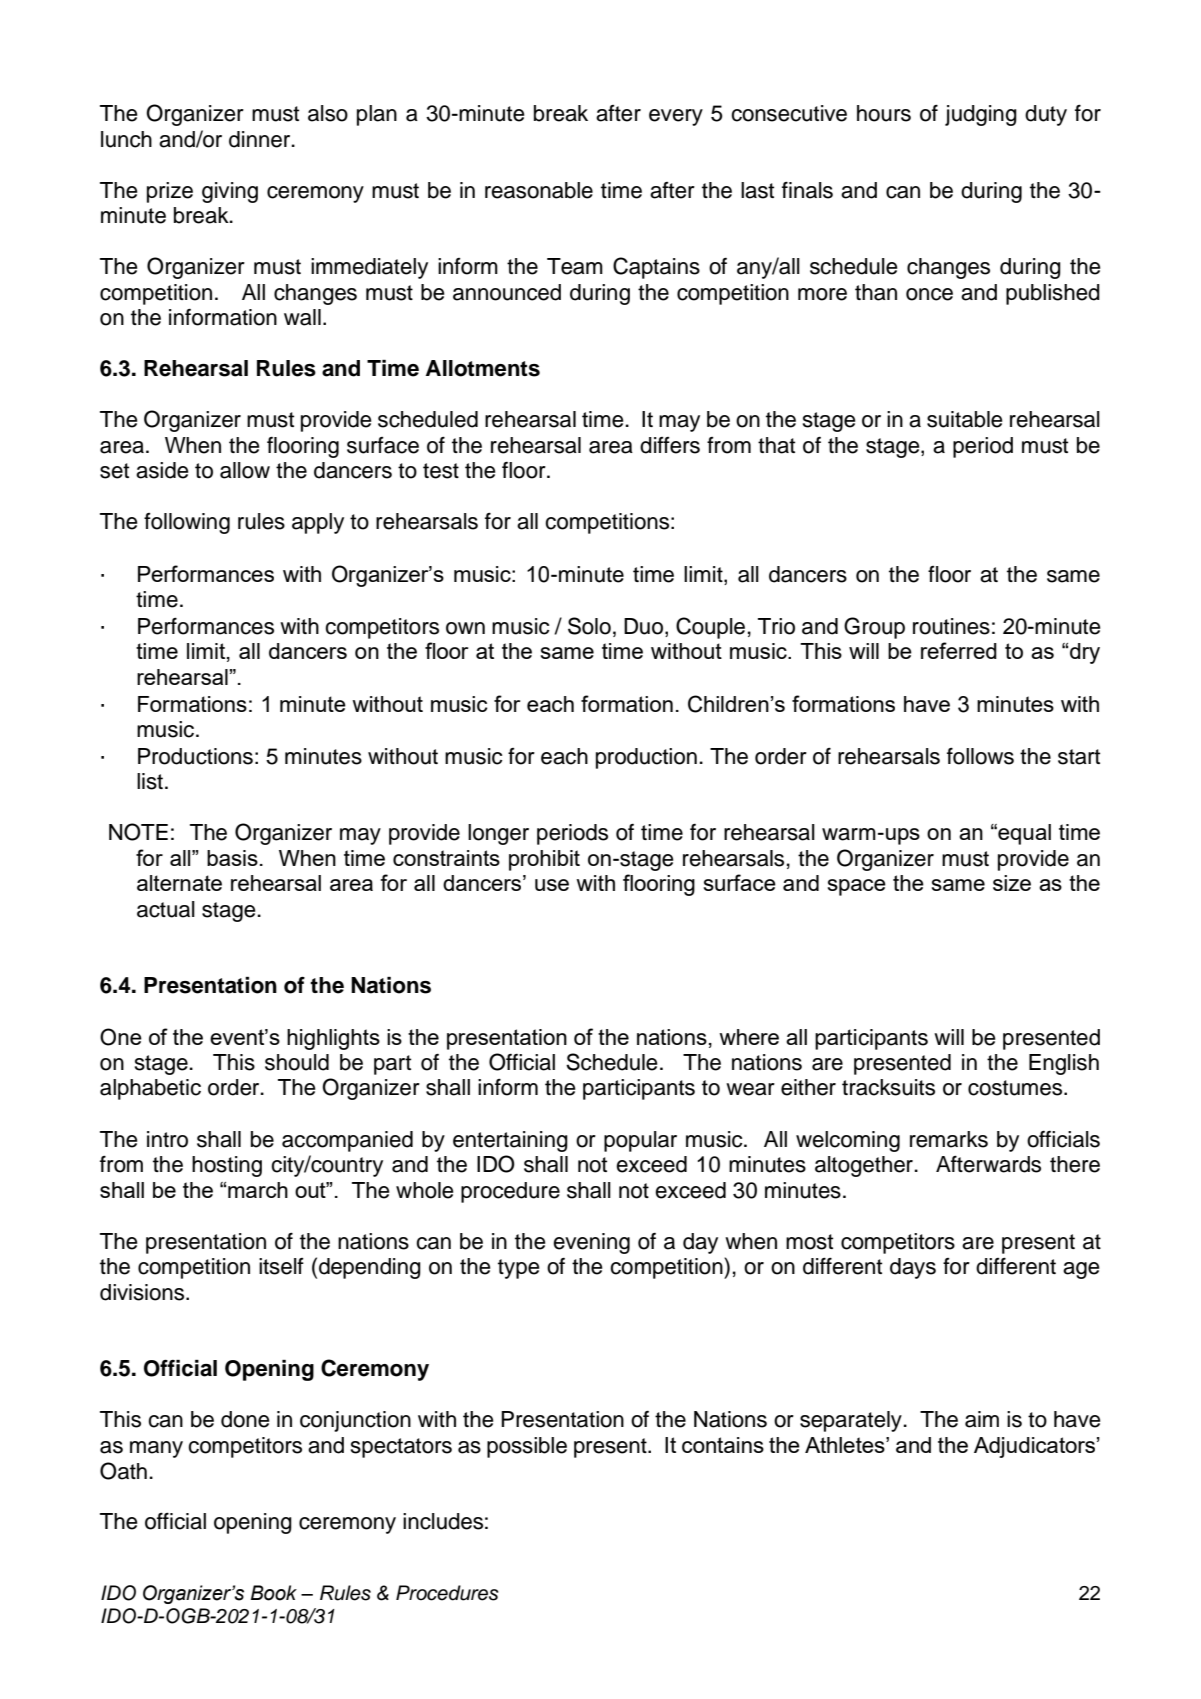  What do you see at coordinates (274, 1593) in the image?
I see `Book` at bounding box center [274, 1593].
